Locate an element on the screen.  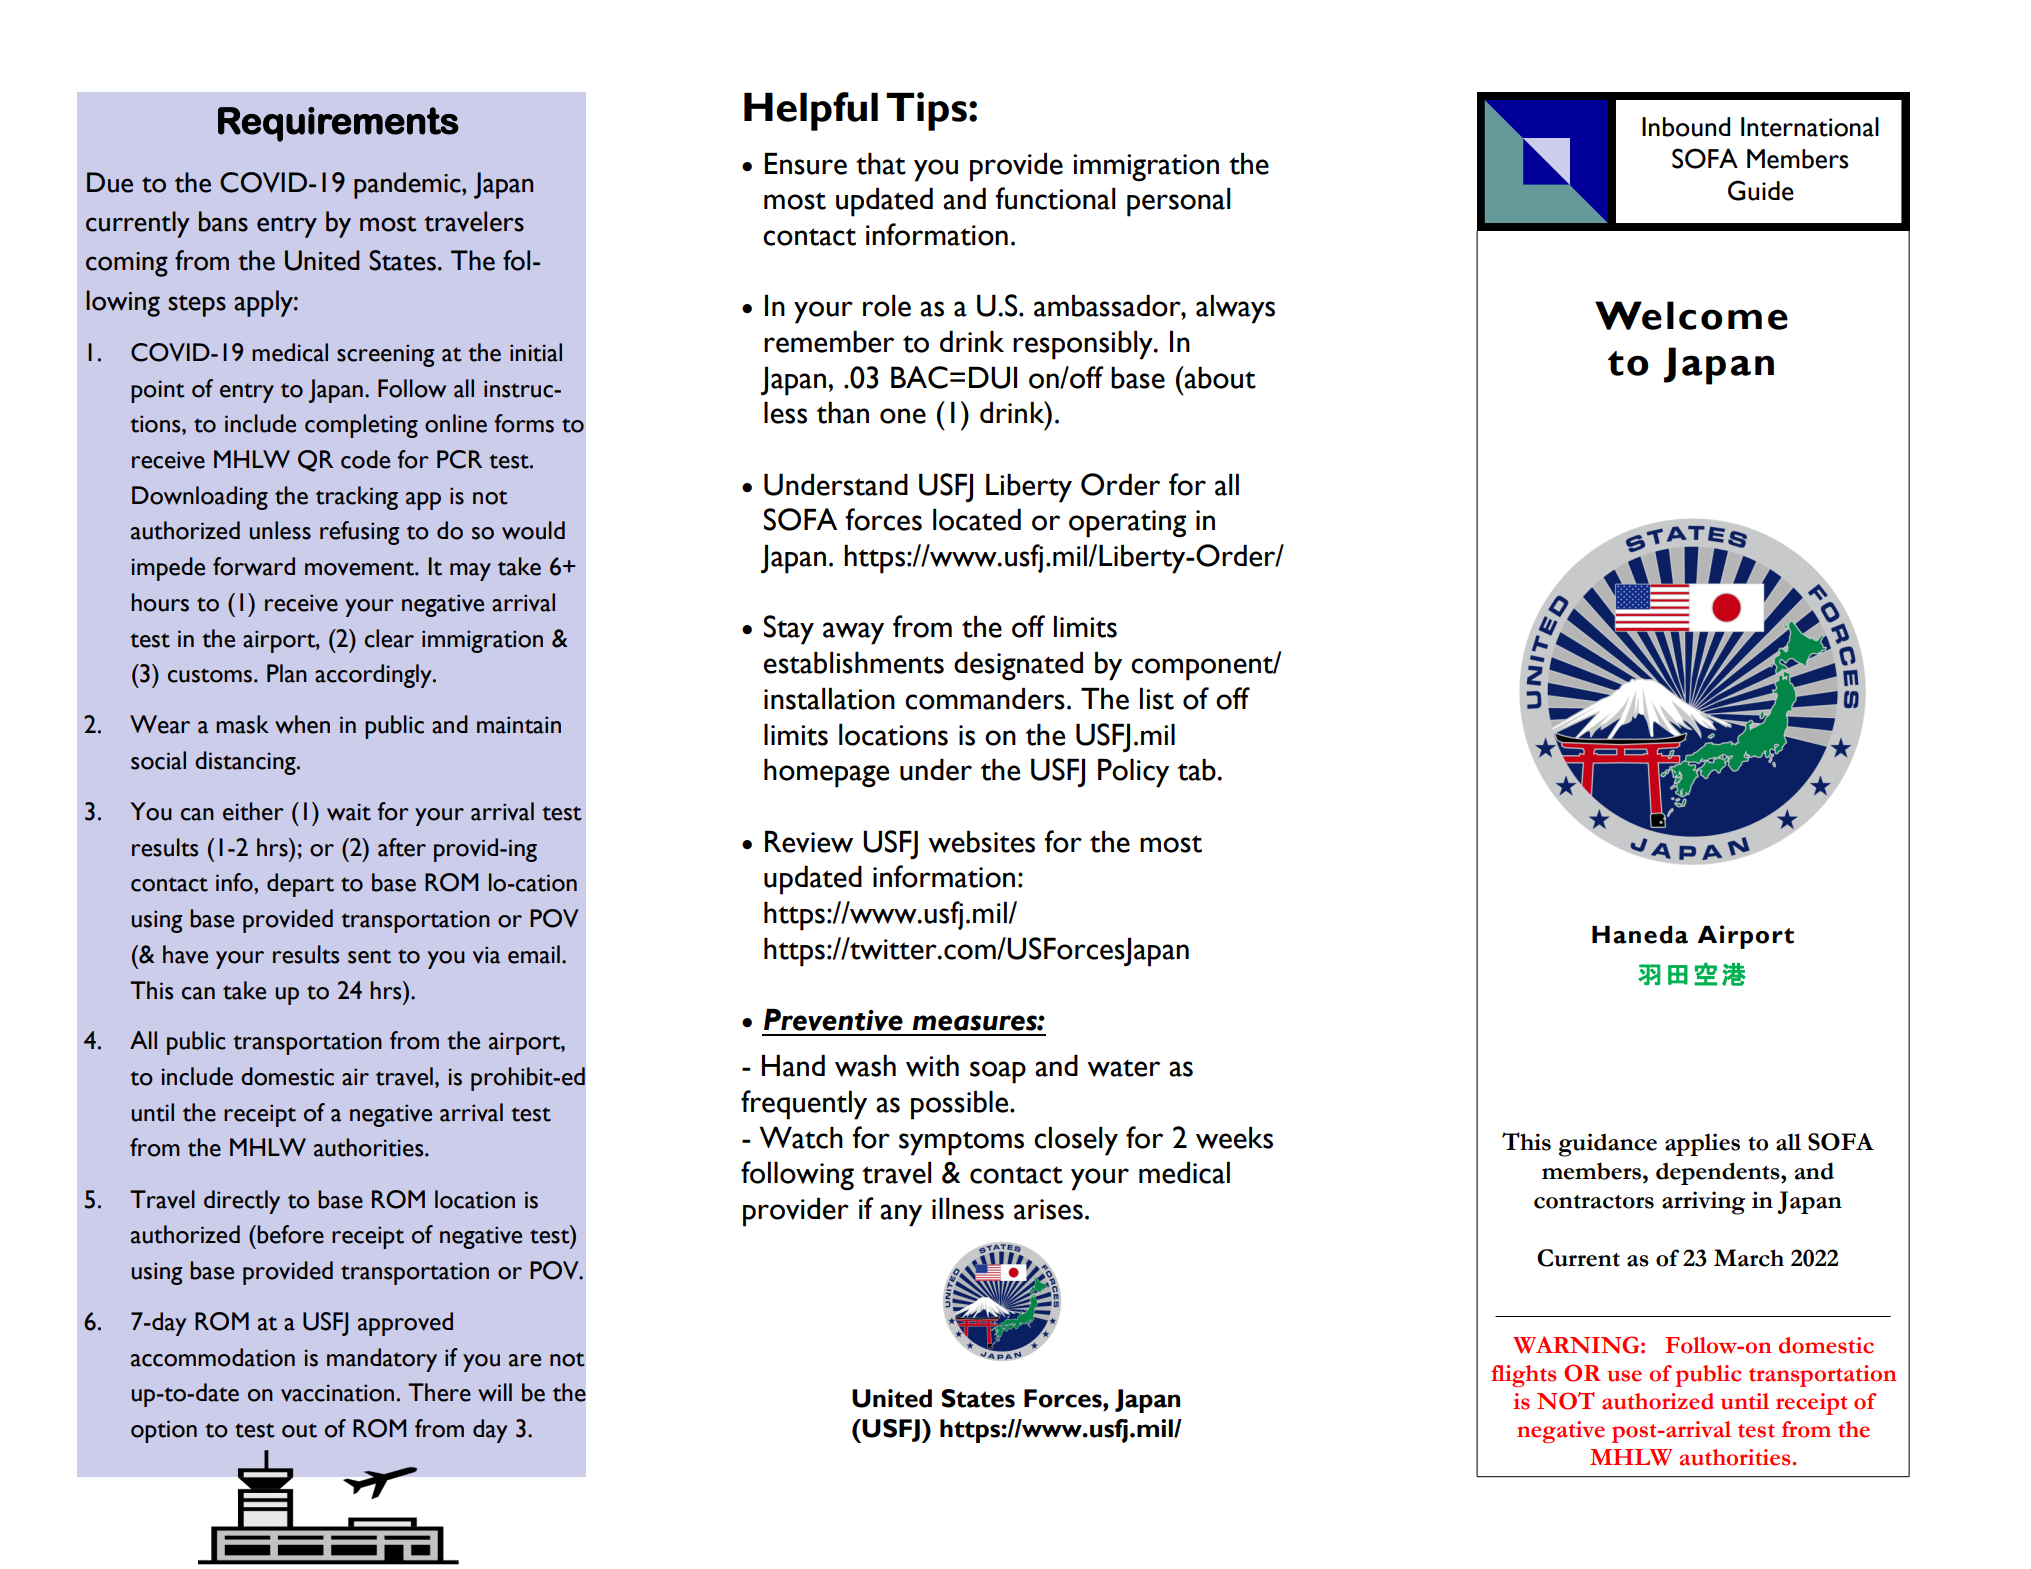
Inbound is located at coordinates (1686, 127).
